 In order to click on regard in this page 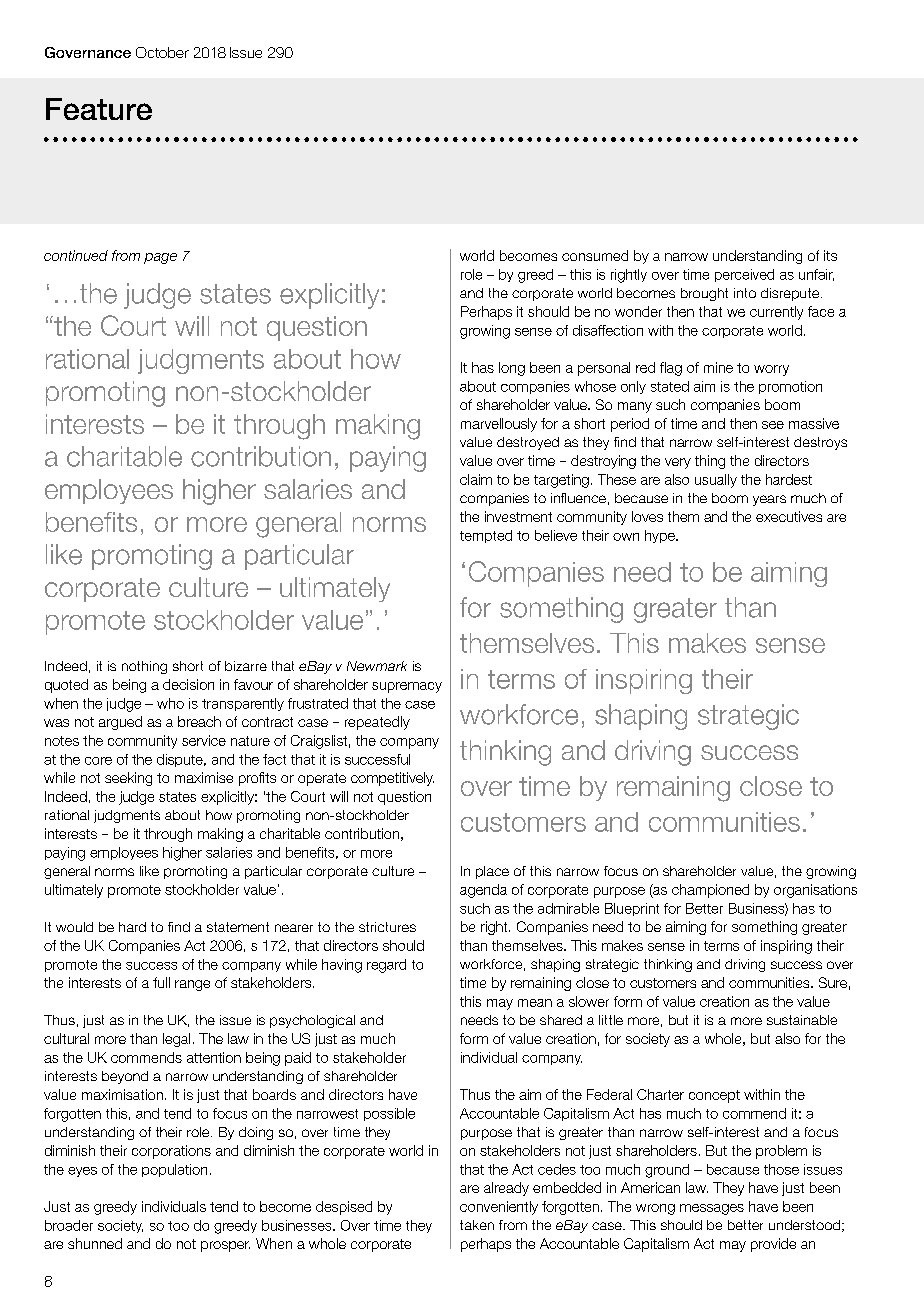, I will do `click(386, 966)`.
